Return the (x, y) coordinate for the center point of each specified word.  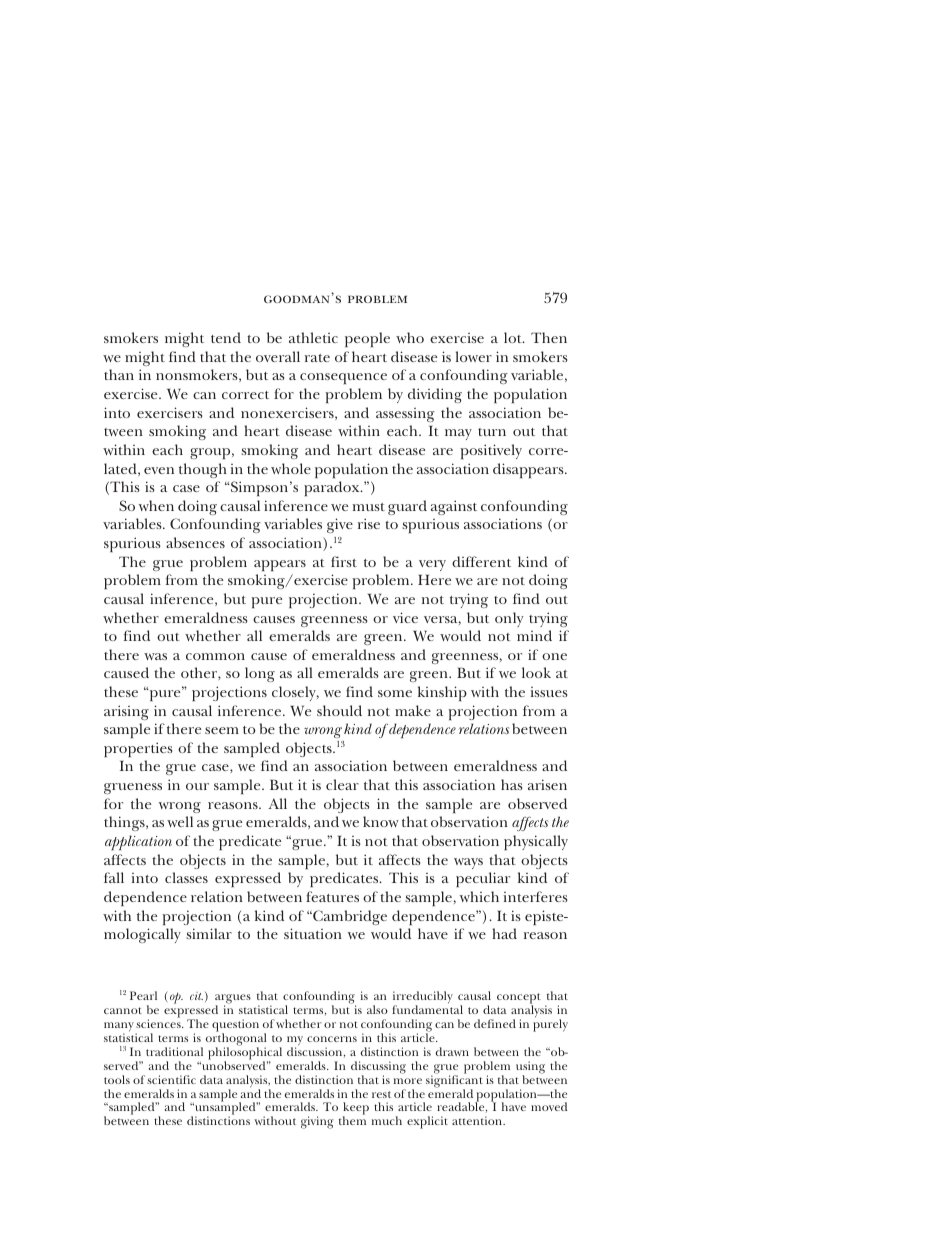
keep (356, 1110)
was (155, 656)
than (119, 374)
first (344, 561)
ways (468, 863)
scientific (171, 1079)
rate (317, 358)
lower (474, 356)
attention (478, 1120)
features (332, 896)
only (509, 619)
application (138, 843)
